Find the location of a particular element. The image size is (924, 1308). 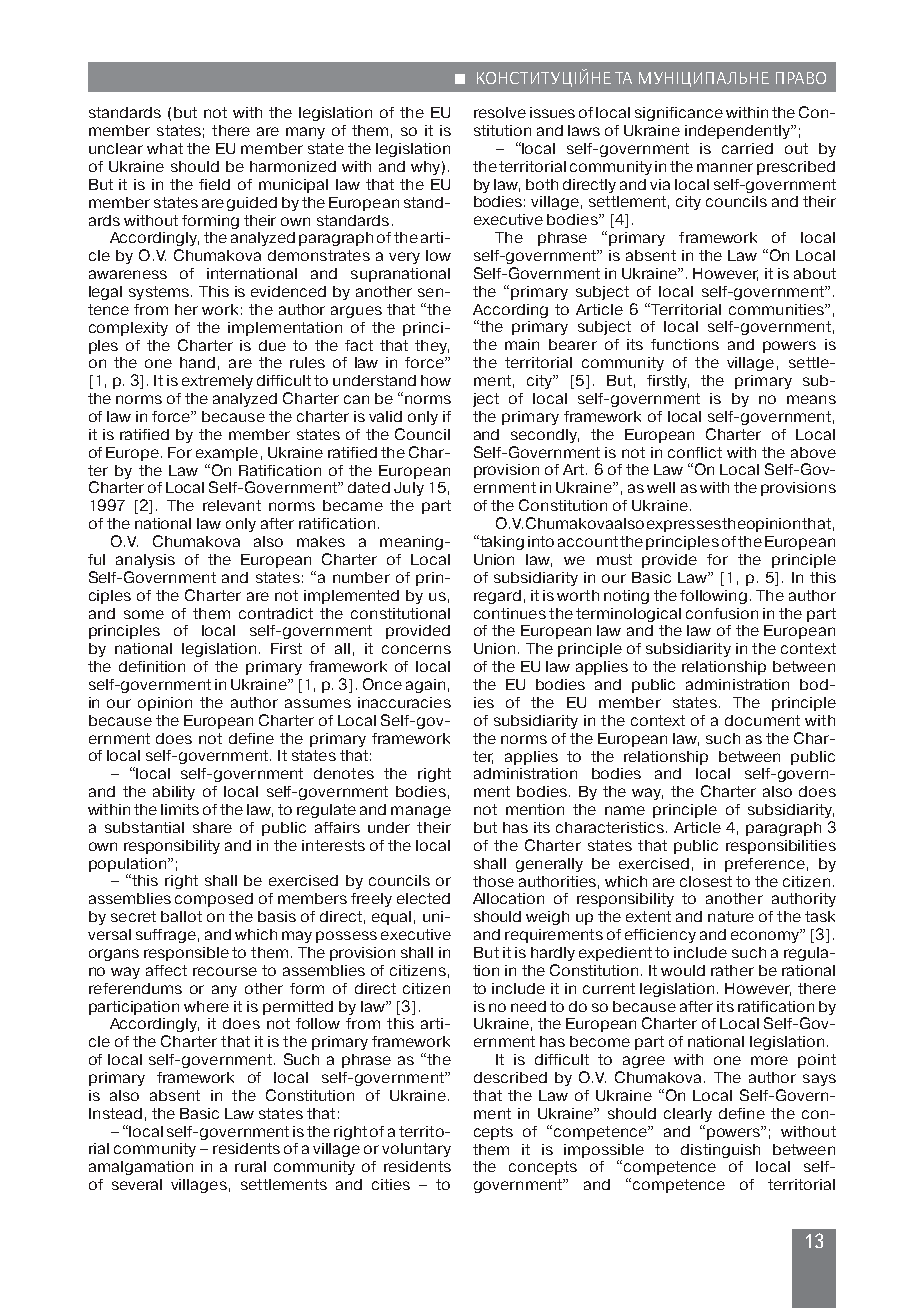

July is located at coordinates (409, 489).
